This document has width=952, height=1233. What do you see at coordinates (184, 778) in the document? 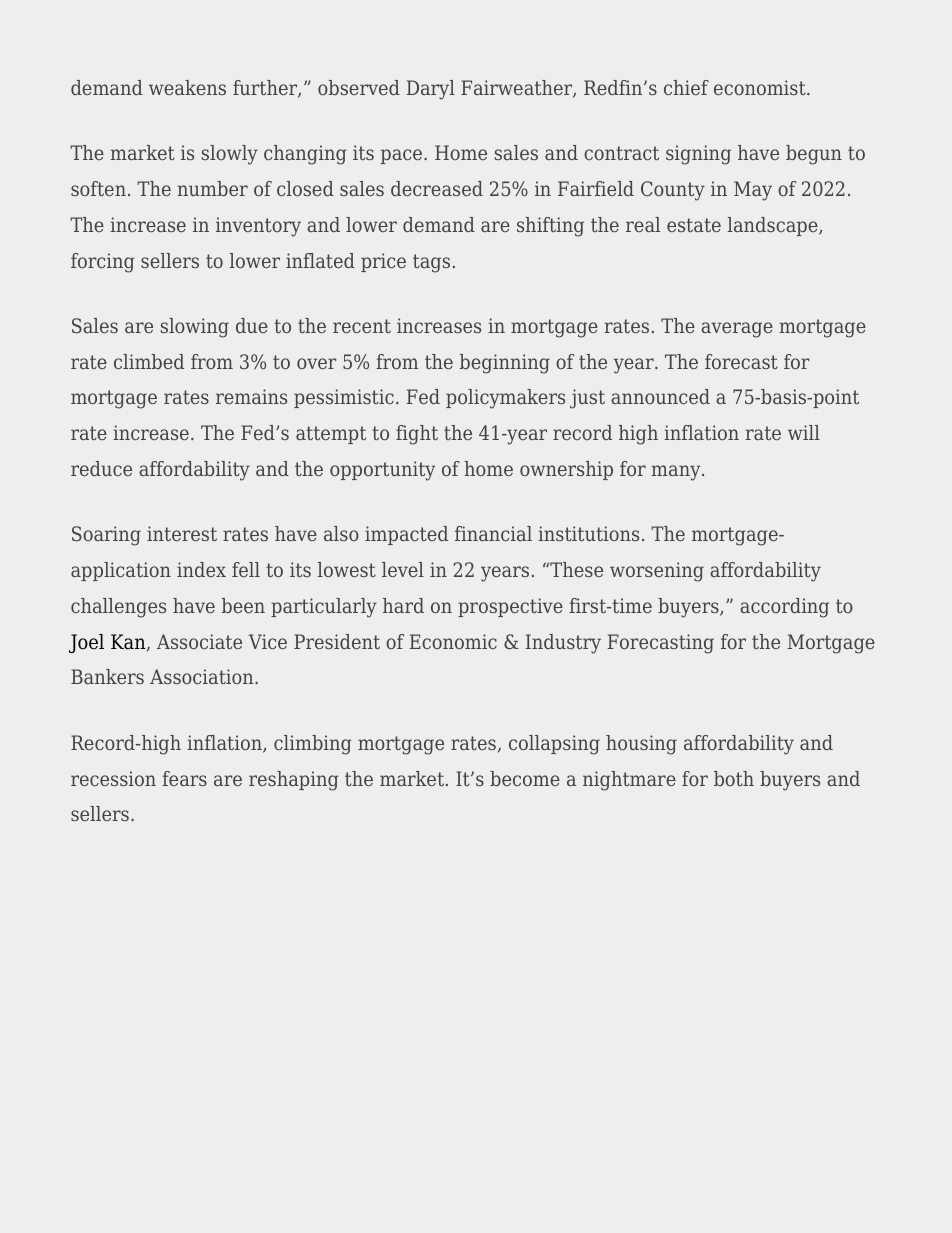
I see `fears` at bounding box center [184, 778].
